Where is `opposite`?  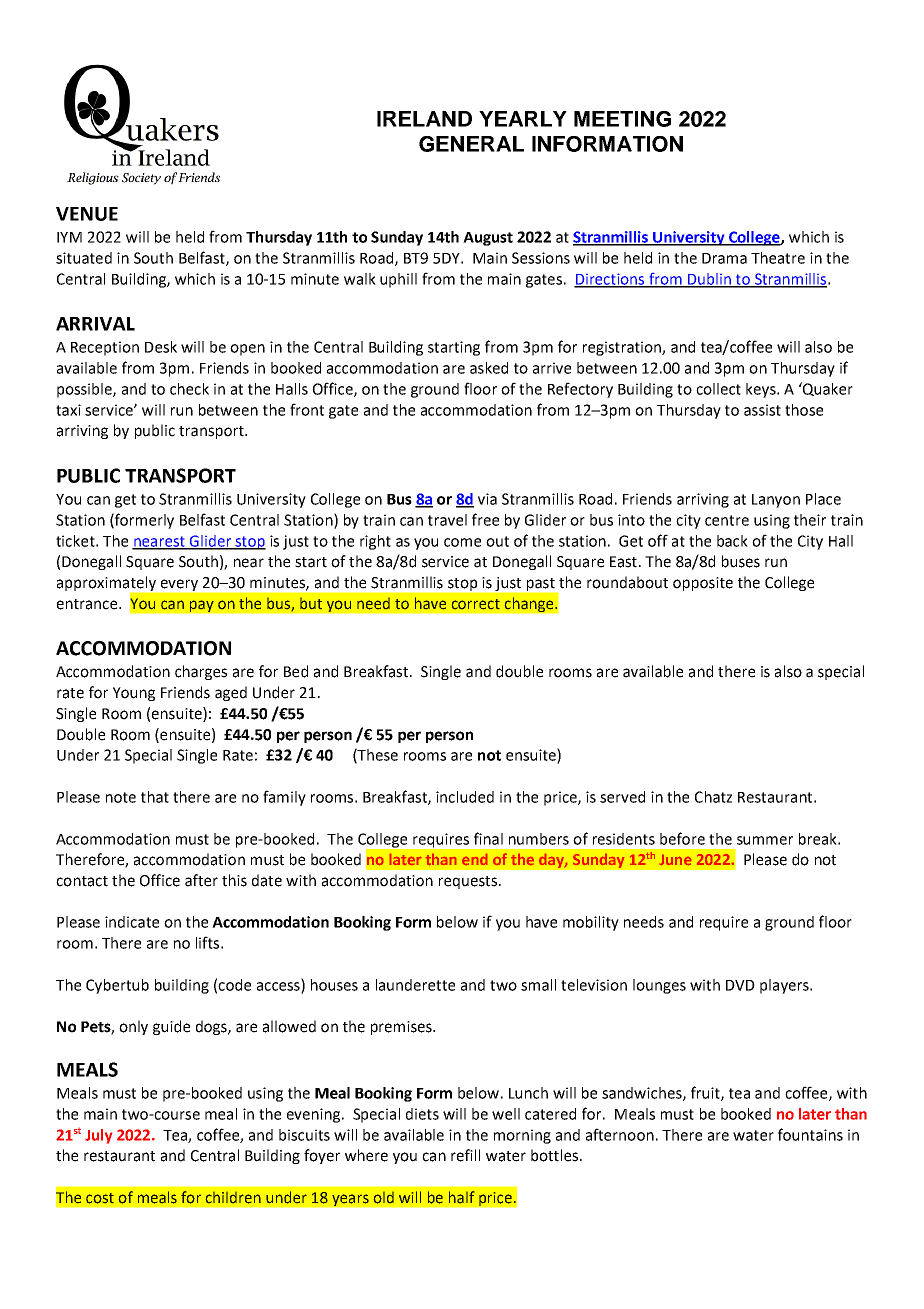 opposite is located at coordinates (703, 584).
